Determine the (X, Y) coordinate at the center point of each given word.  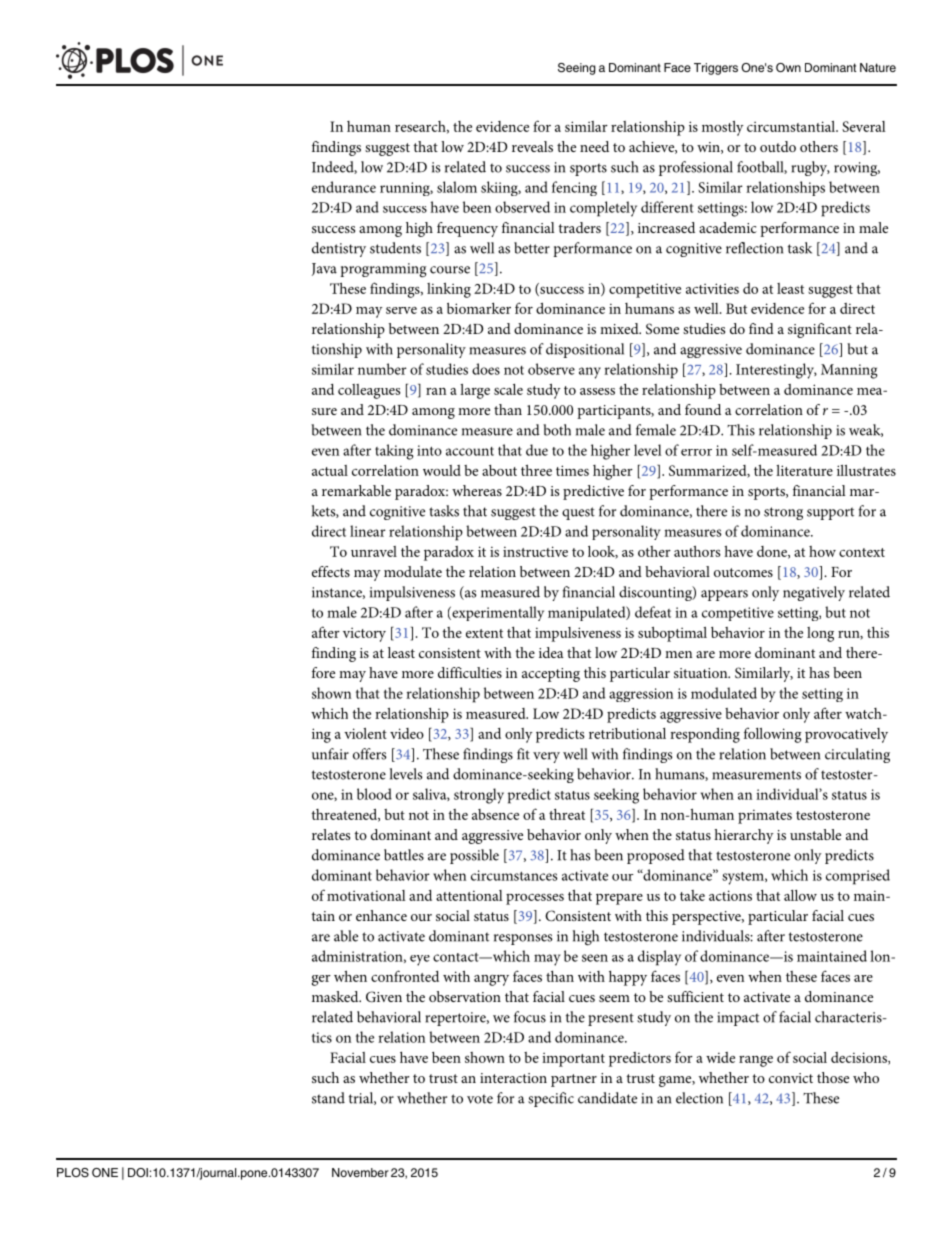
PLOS (73, 1173)
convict (791, 1078)
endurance (344, 187)
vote (480, 1099)
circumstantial (792, 126)
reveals (532, 146)
